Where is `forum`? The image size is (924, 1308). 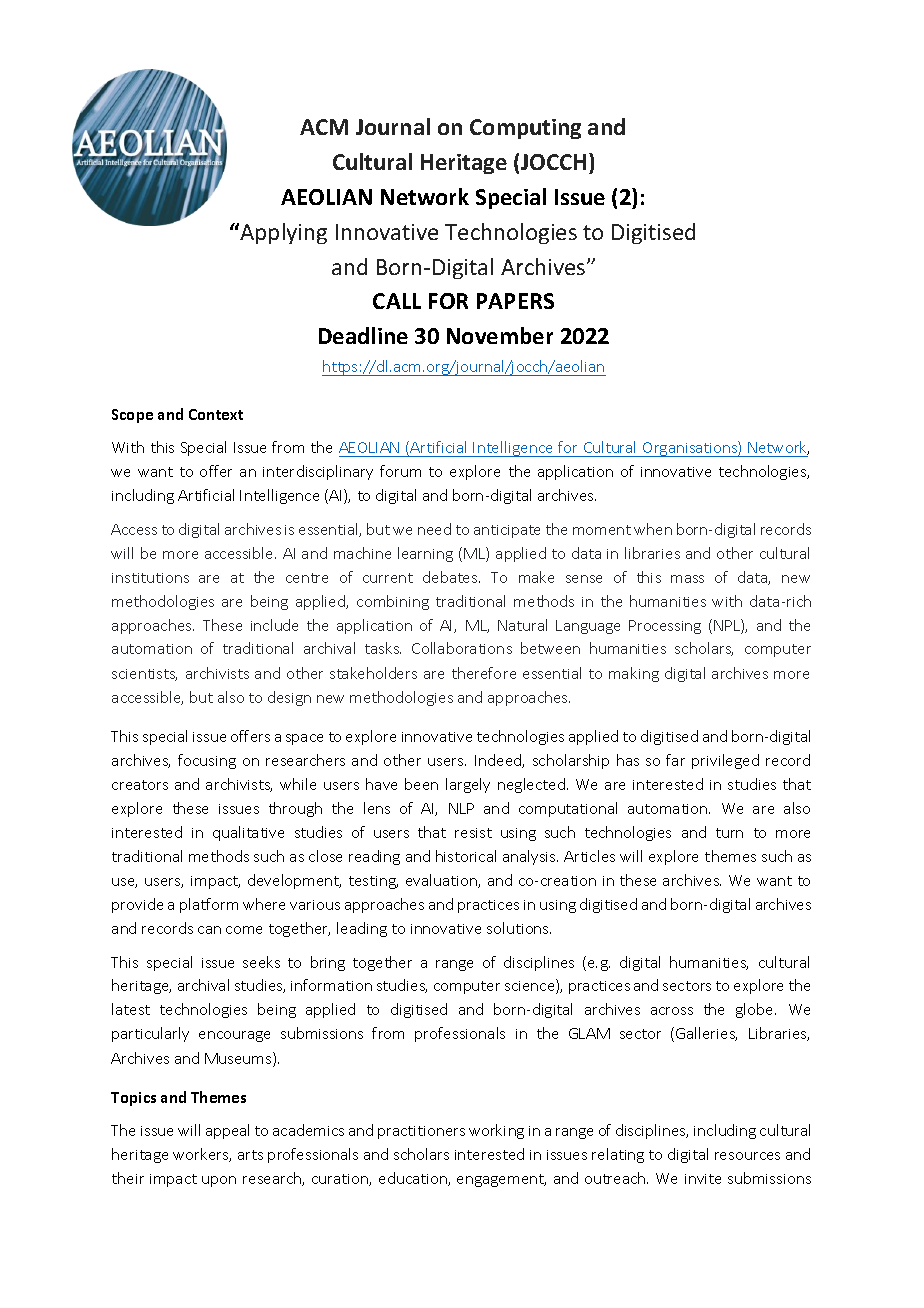
forum is located at coordinates (400, 471).
